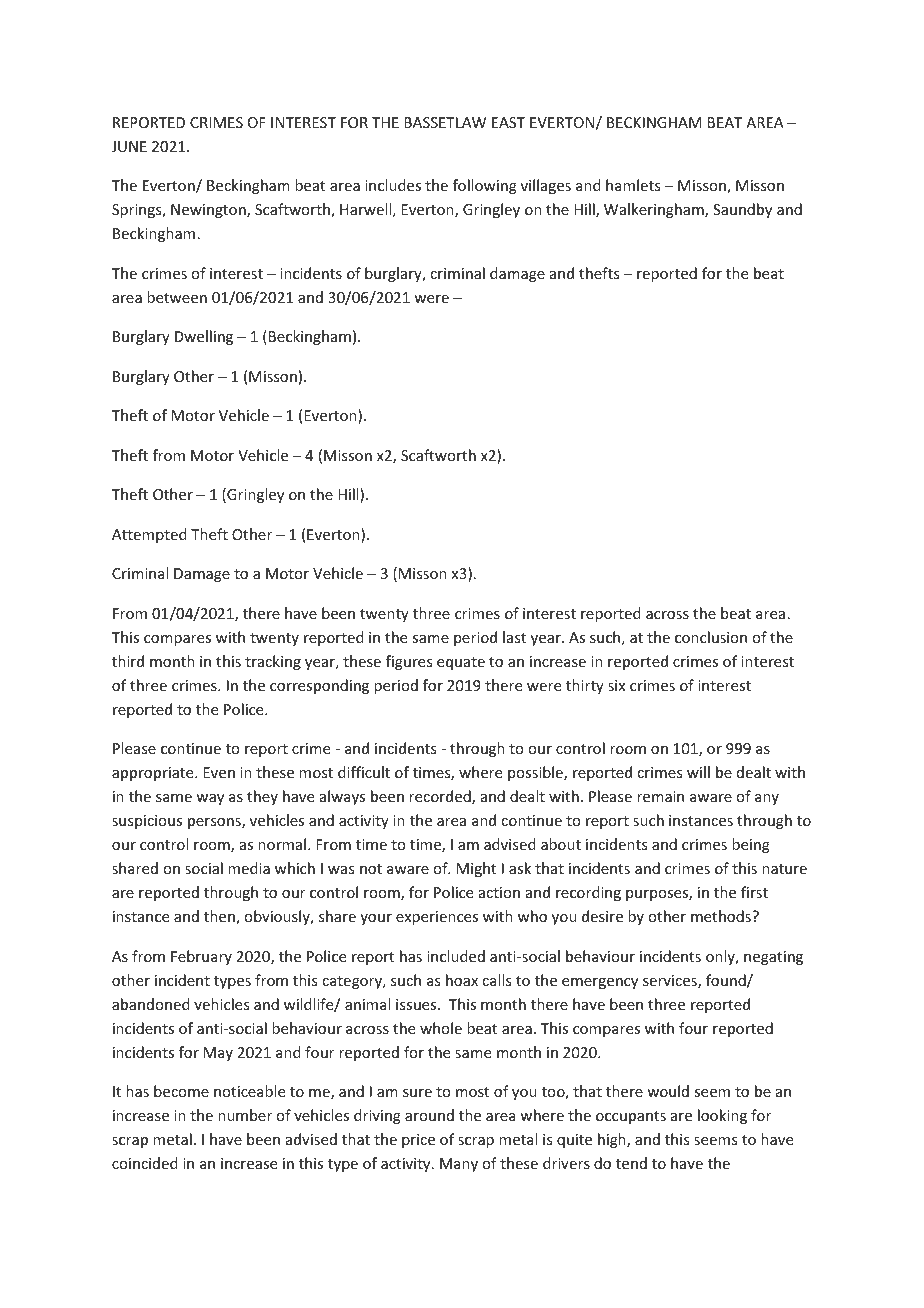 The height and width of the screenshot is (1308, 924). I want to click on JUNE, so click(129, 146).
